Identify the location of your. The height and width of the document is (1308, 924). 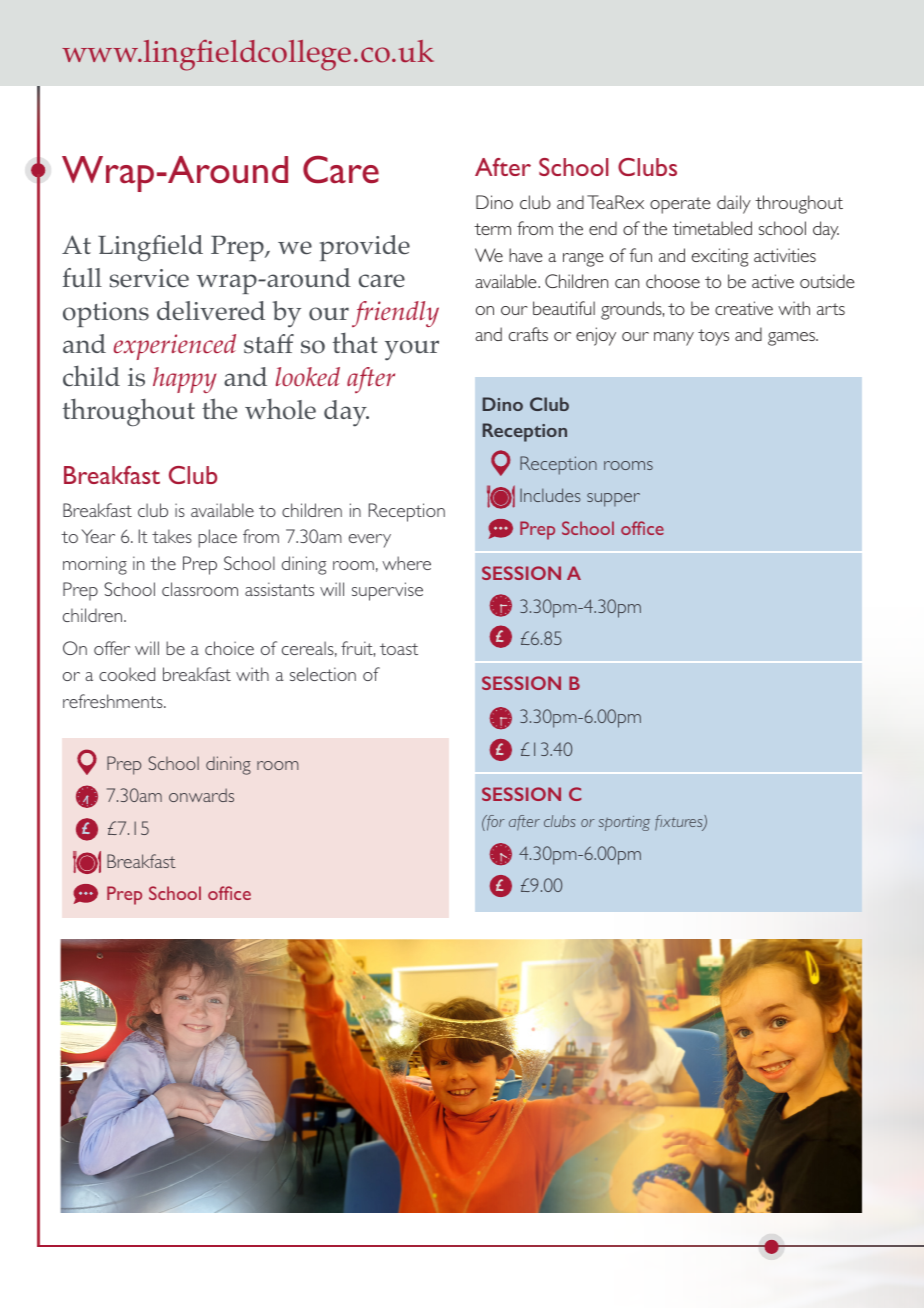
(412, 350).
